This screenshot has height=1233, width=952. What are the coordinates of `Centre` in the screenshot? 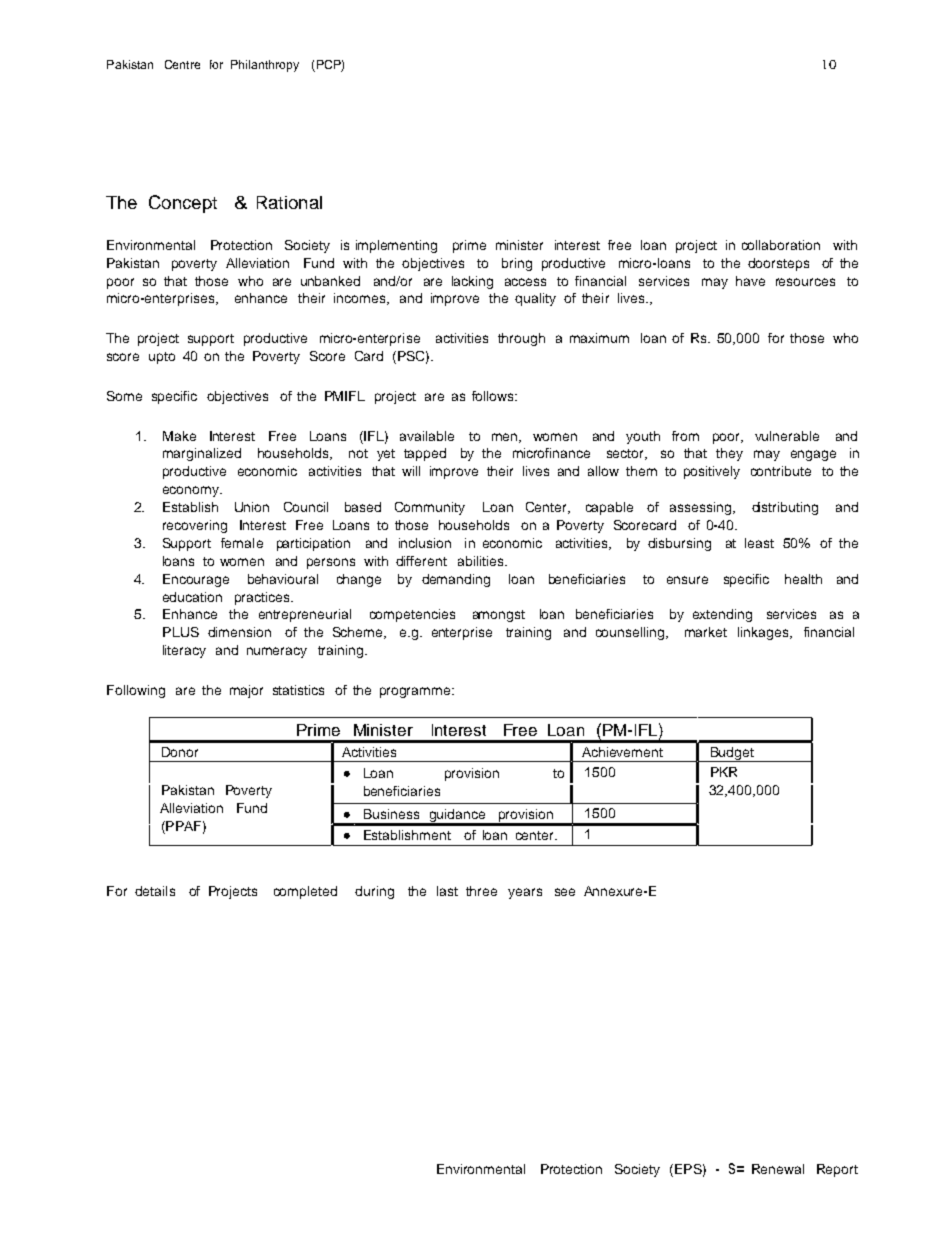 It's located at (182, 64).
